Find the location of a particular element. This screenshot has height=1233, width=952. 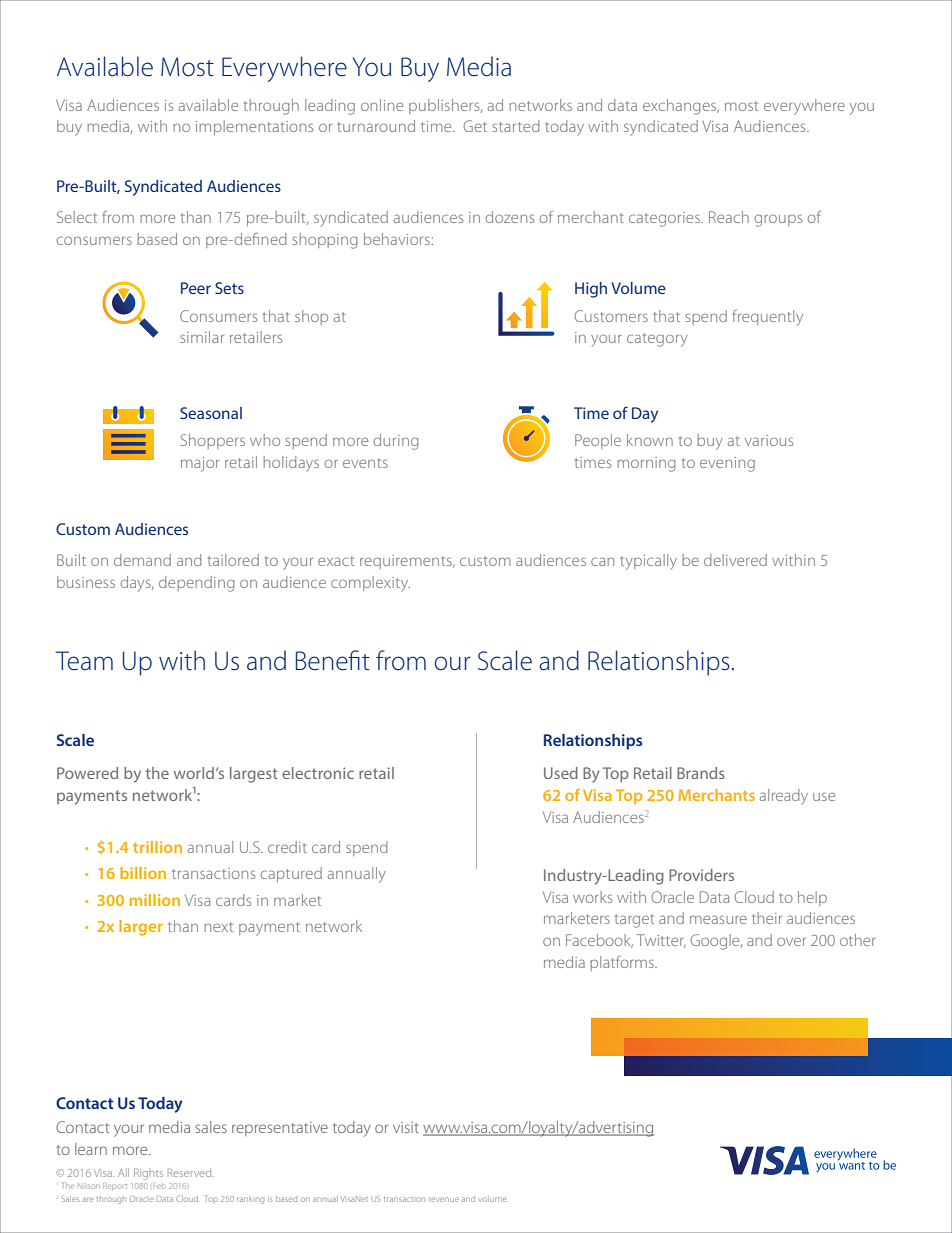

implementations is located at coordinates (254, 127).
